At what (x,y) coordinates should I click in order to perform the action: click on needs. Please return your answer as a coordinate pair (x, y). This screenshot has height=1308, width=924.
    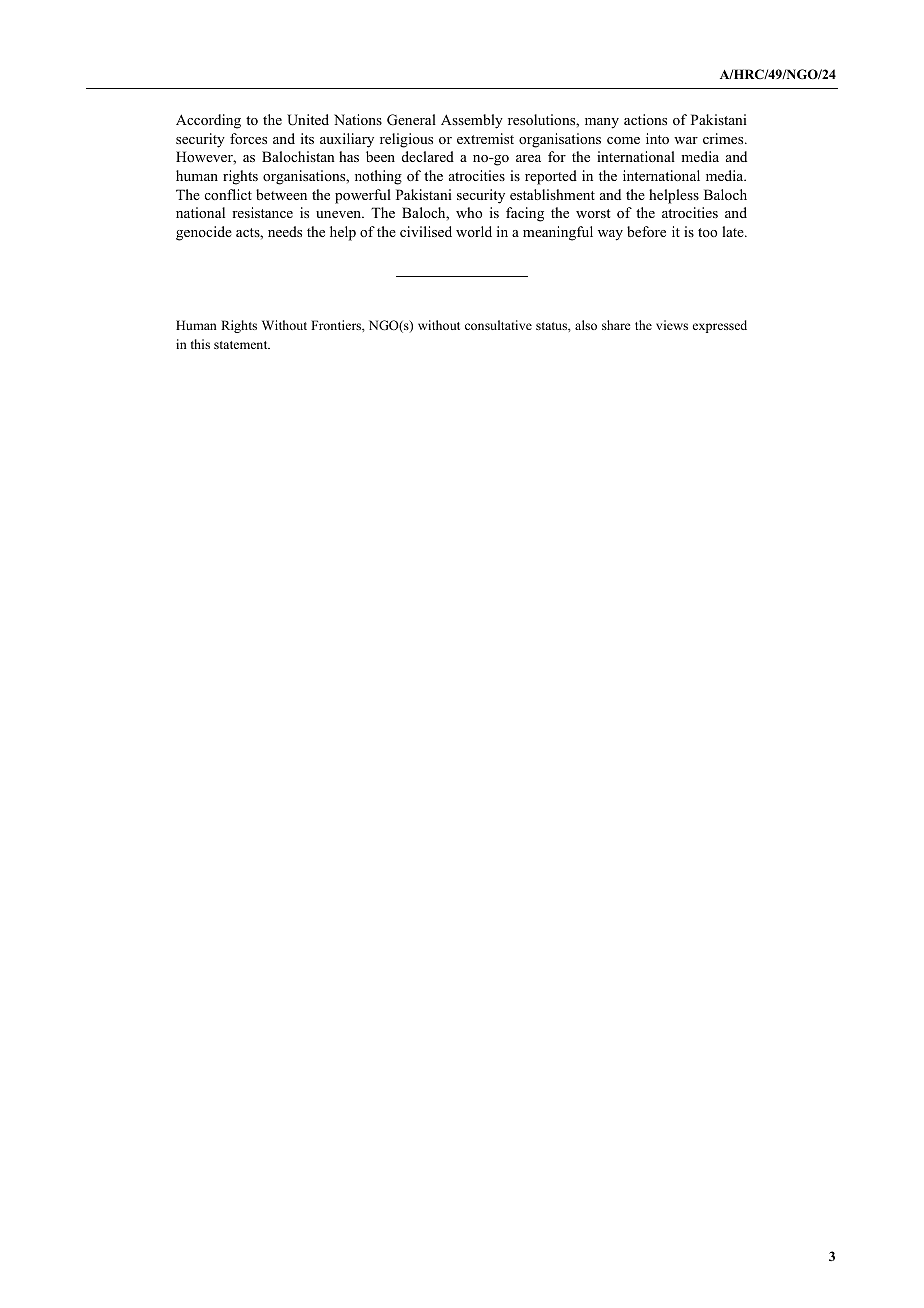
    Looking at the image, I should click on (285, 231).
